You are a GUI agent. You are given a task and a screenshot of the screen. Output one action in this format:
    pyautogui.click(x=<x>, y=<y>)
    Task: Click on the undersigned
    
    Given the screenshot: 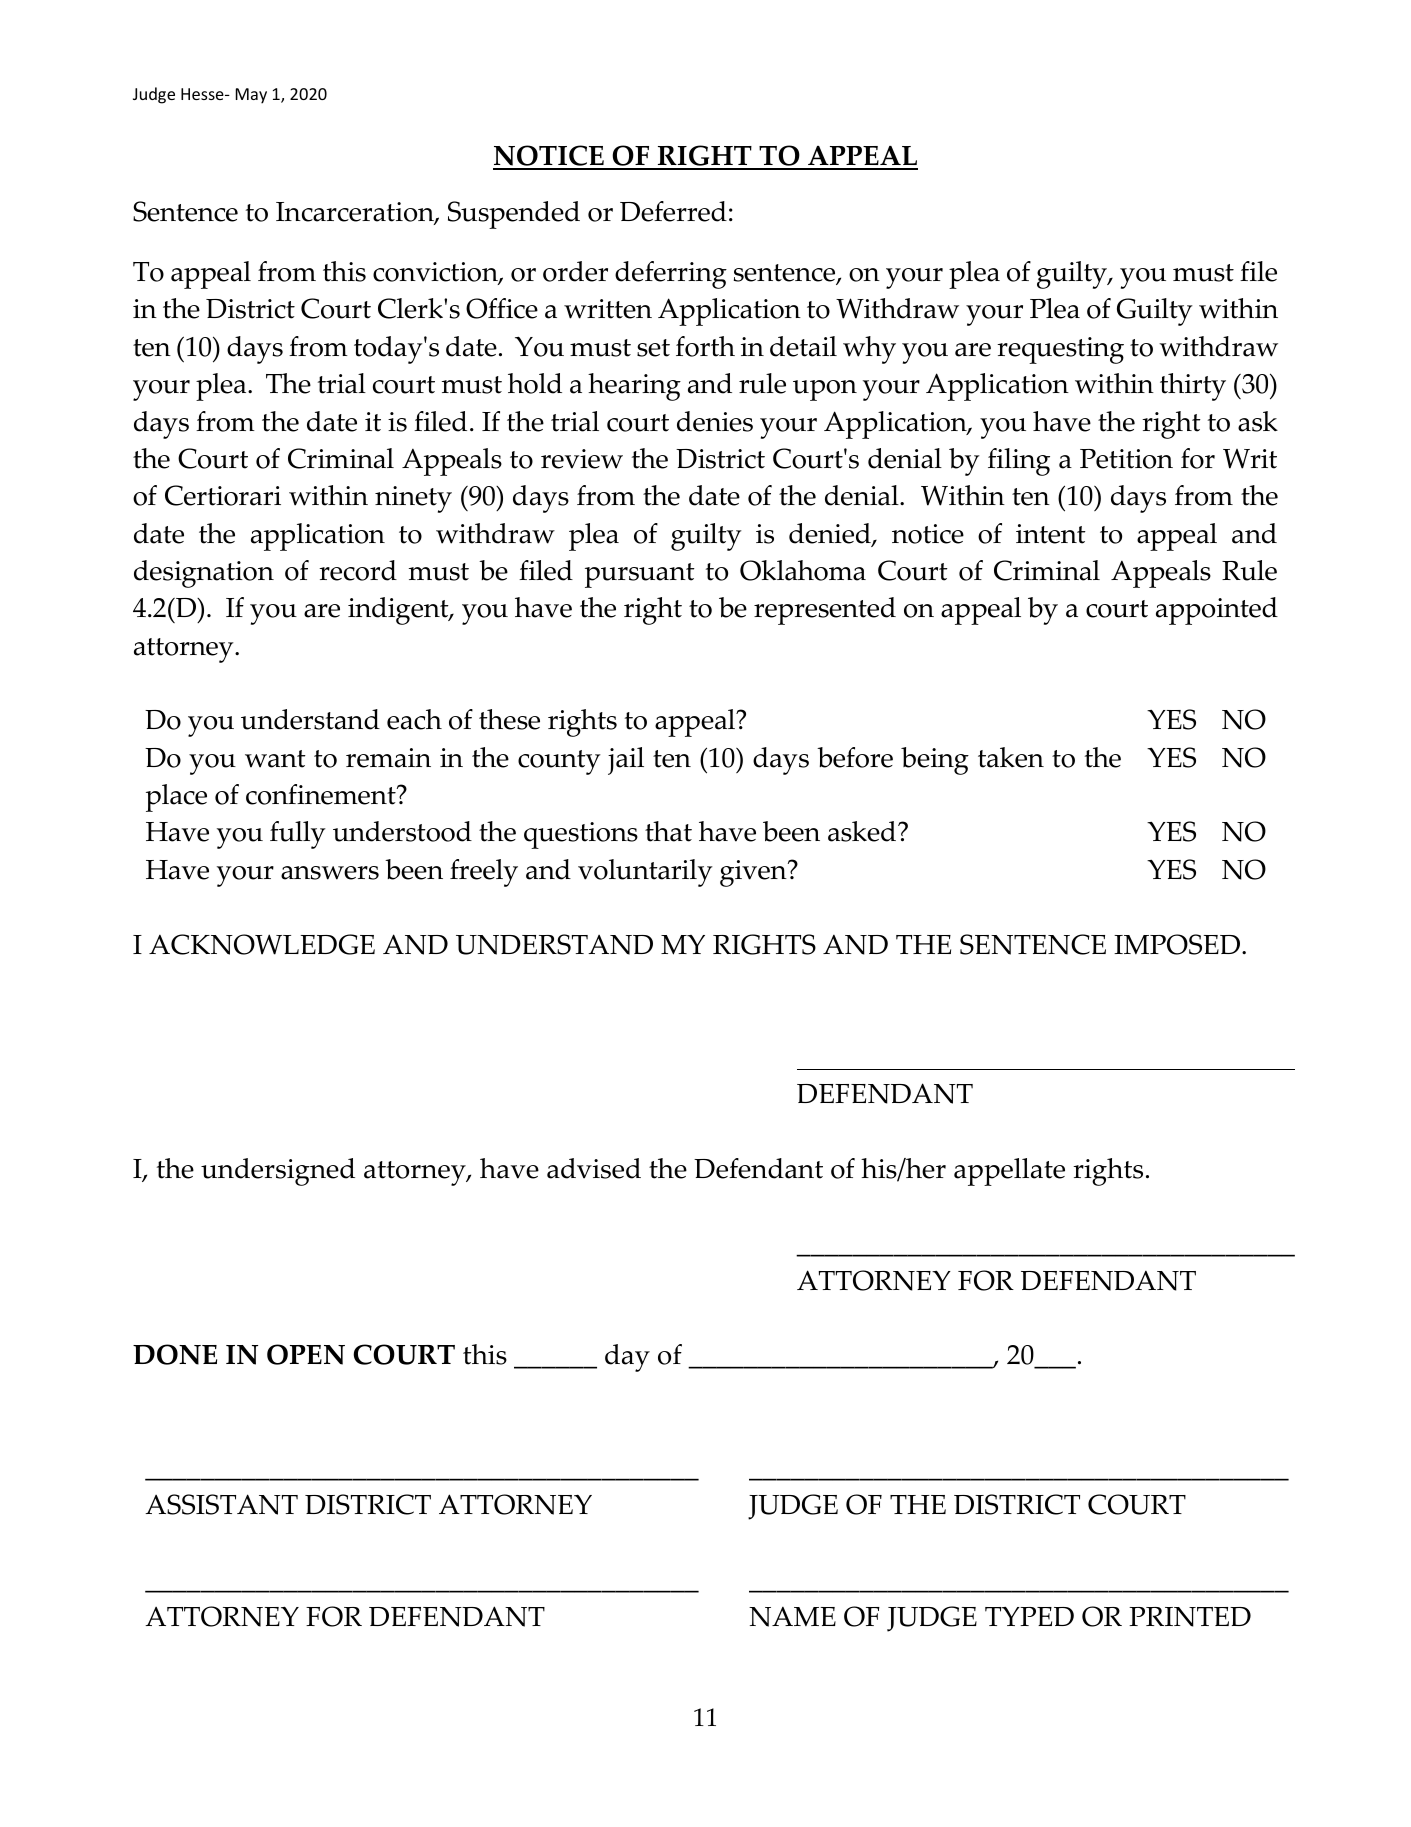 What is the action you would take?
    pyautogui.click(x=278, y=1172)
